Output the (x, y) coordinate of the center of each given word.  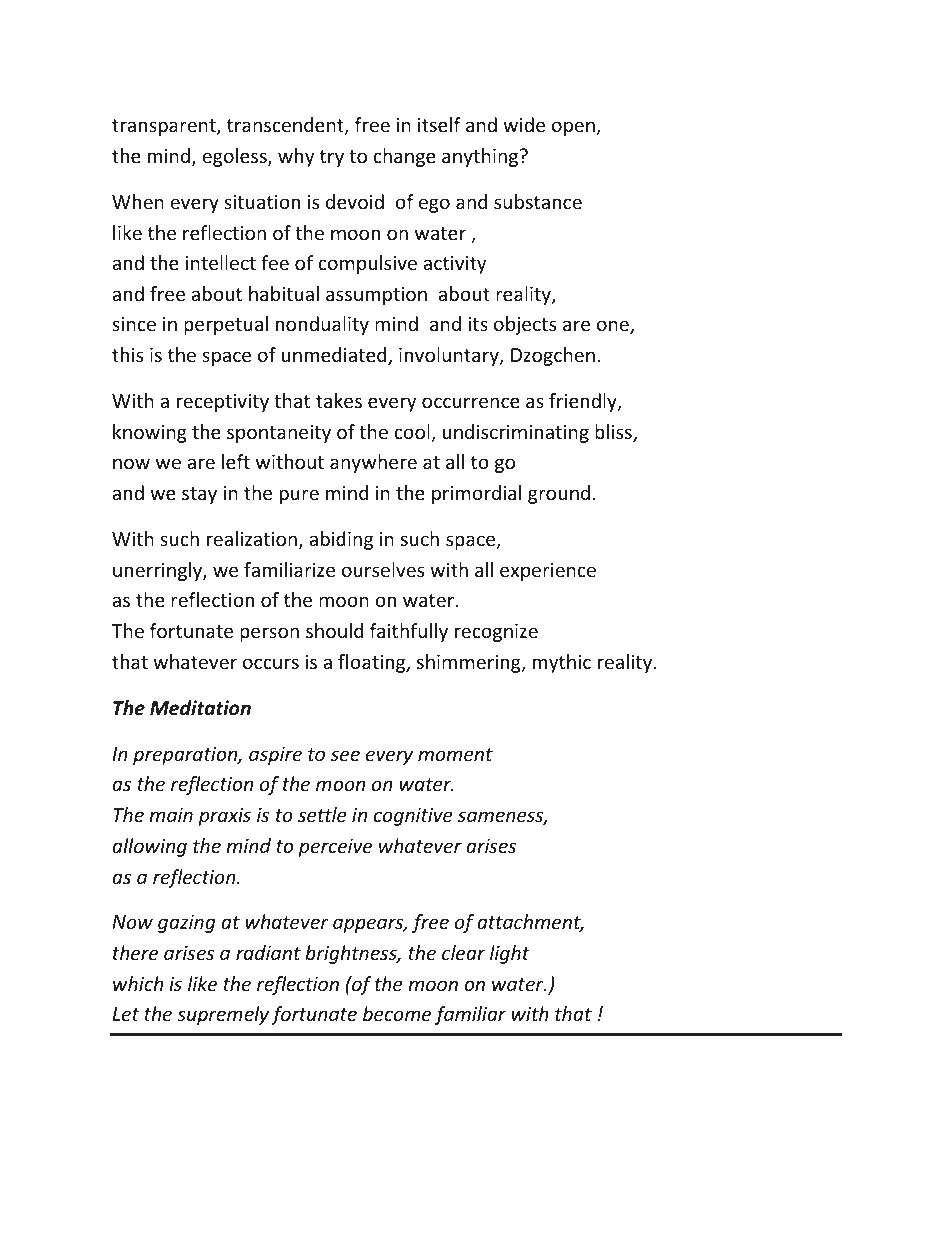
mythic (562, 663)
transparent (165, 127)
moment (455, 754)
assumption (376, 296)
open (574, 128)
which (138, 983)
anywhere (373, 463)
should (334, 630)
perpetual (226, 325)
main (171, 815)
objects (525, 325)
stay (199, 495)
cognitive (413, 817)
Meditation (200, 708)
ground (559, 494)
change (404, 157)
